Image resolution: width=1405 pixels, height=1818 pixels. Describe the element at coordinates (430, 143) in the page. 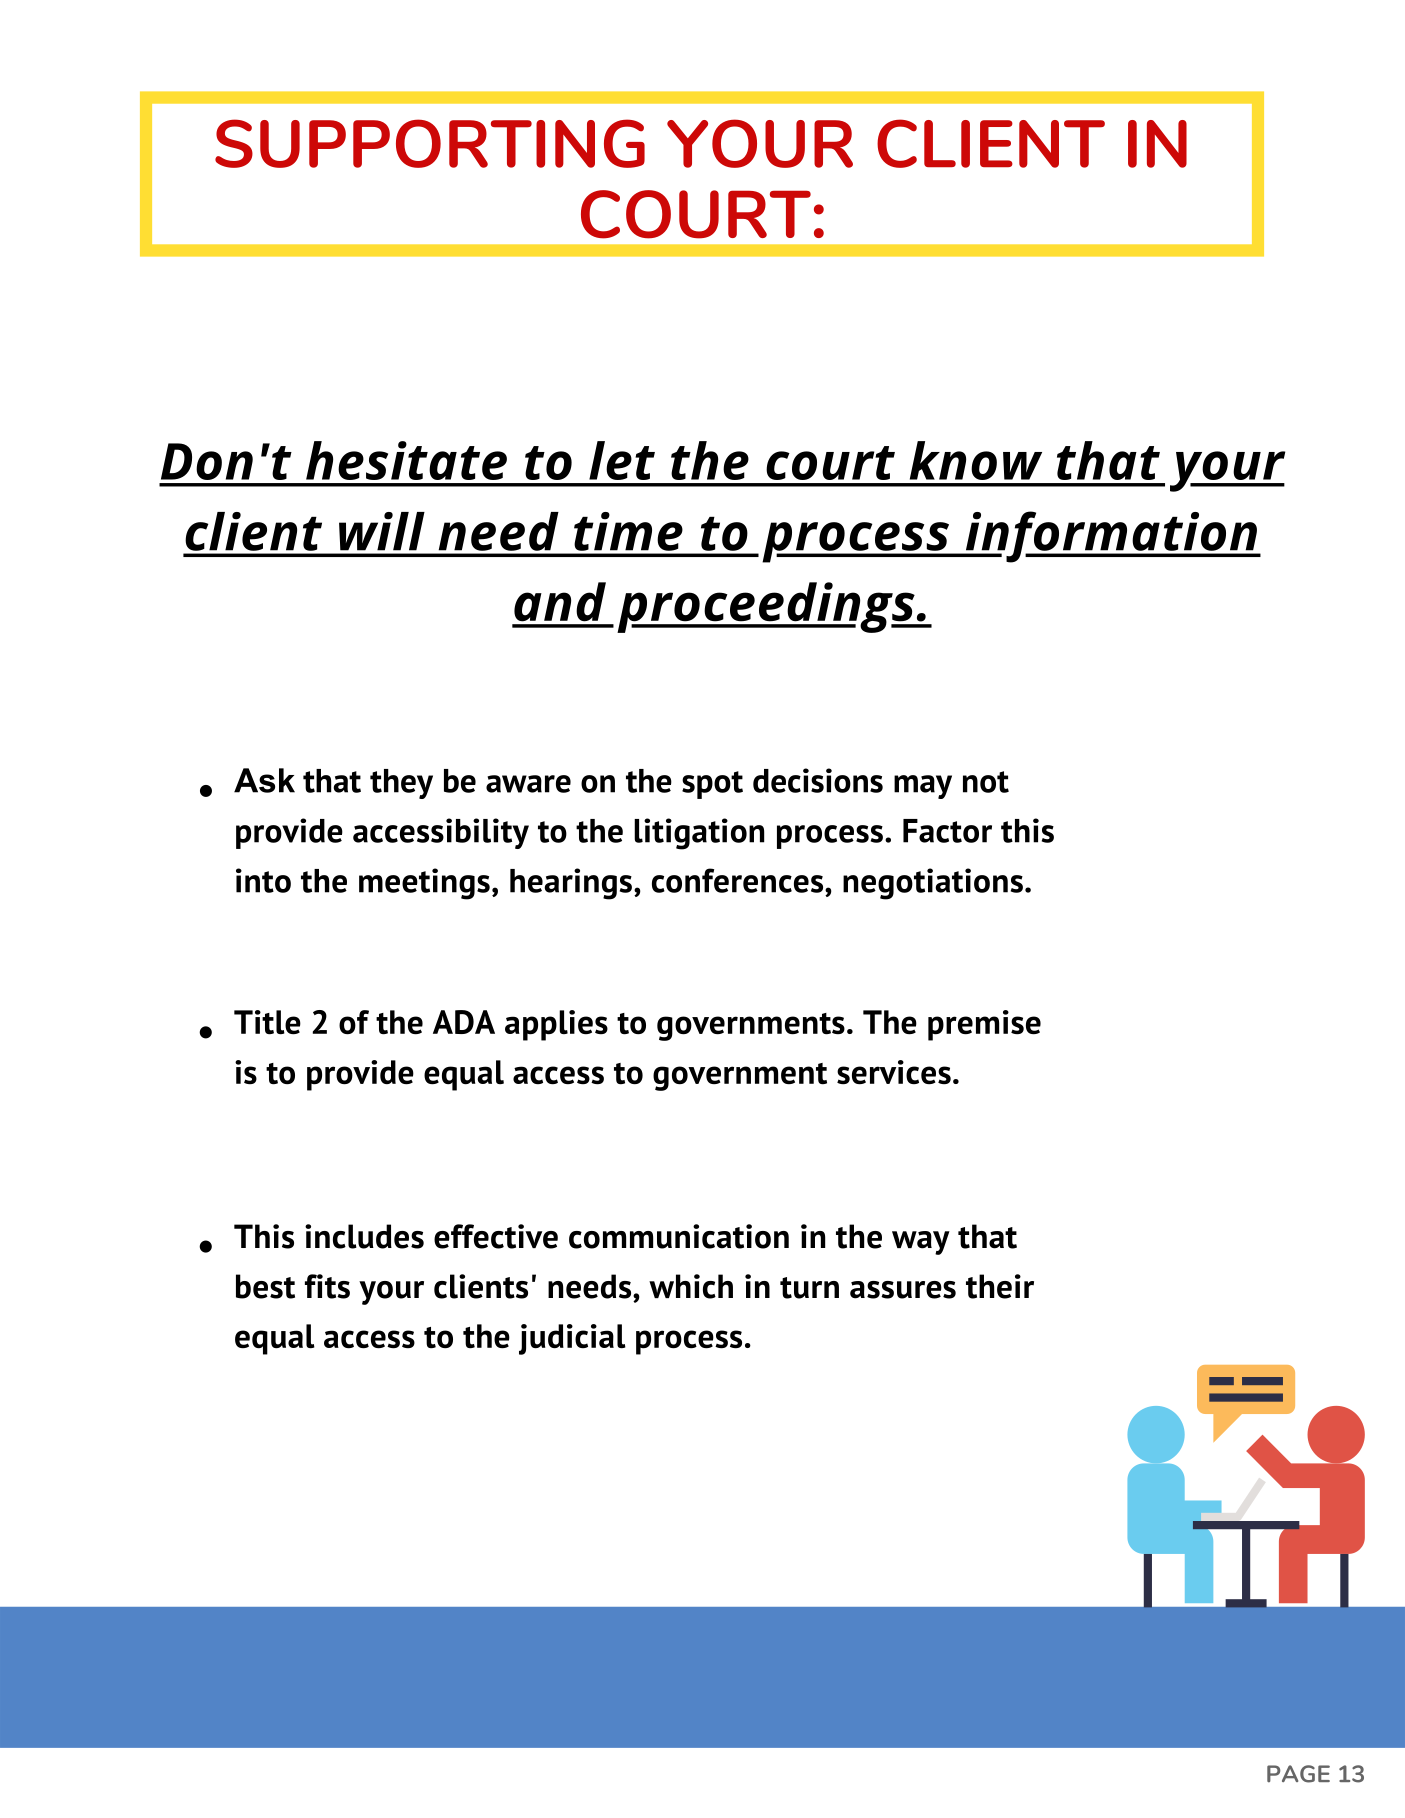

I see `SUPPORTING` at that location.
